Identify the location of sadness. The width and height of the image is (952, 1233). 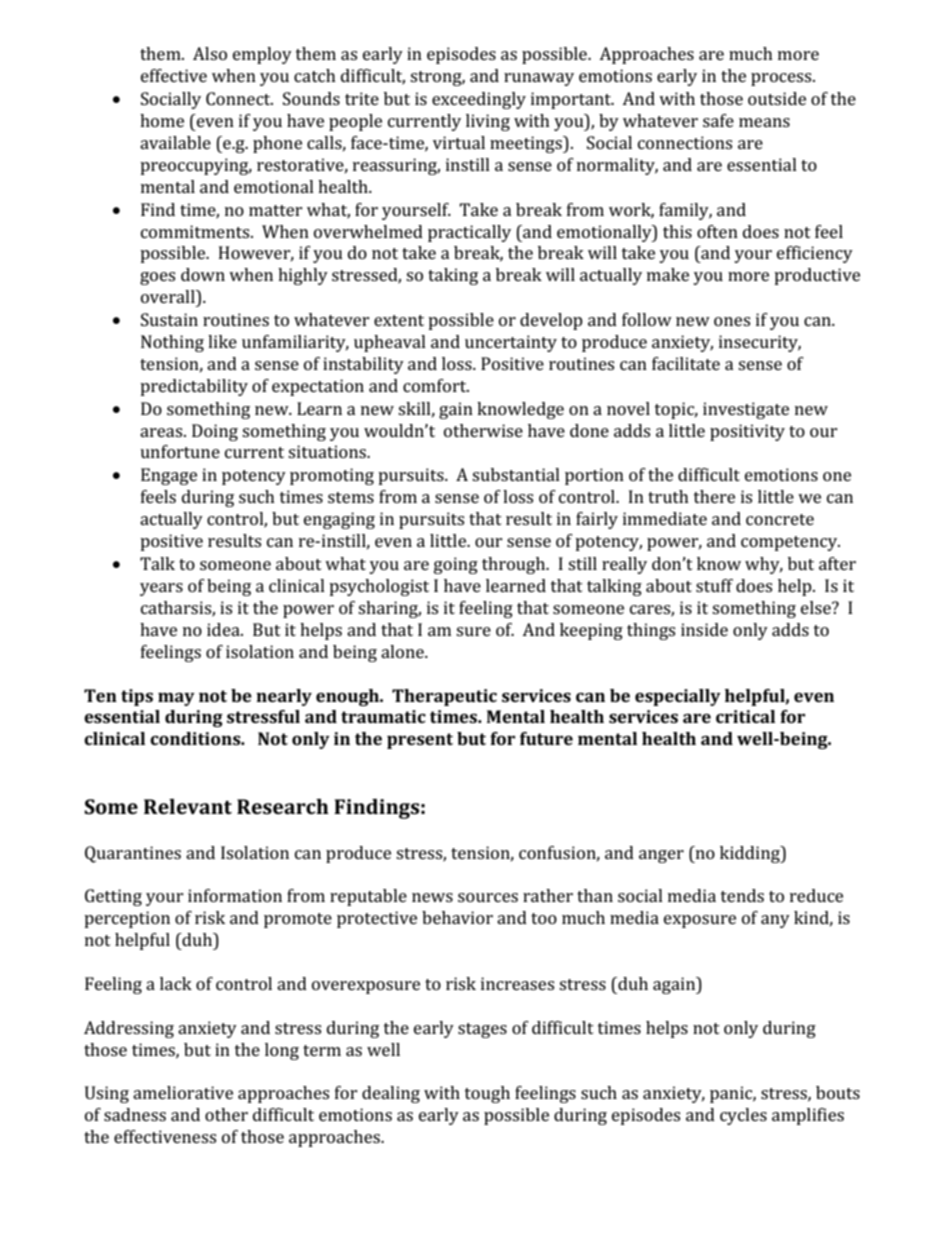
(135, 1114).
